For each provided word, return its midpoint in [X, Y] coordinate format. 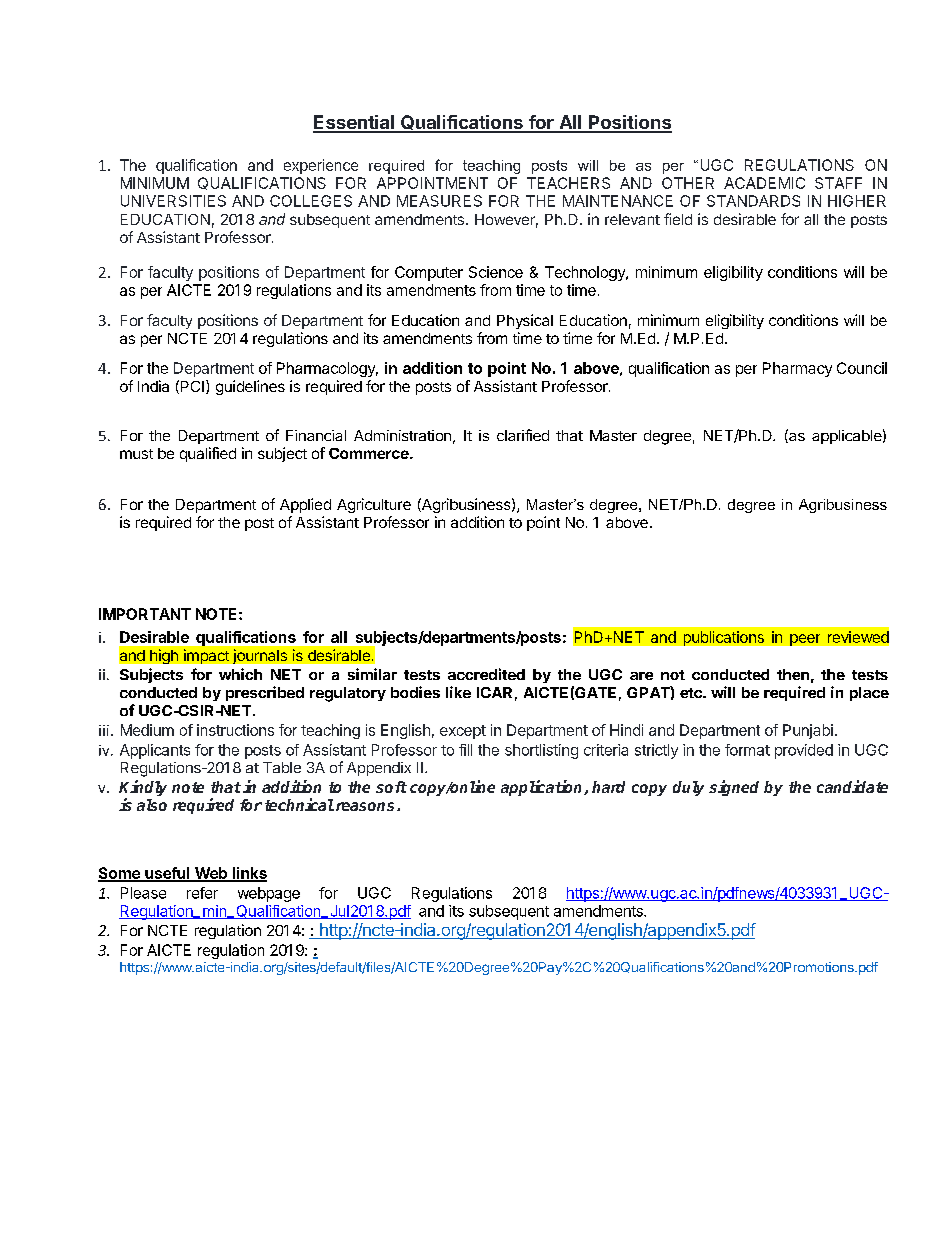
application [543, 788]
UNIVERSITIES [173, 201]
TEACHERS [568, 183]
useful [167, 874]
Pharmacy [797, 369]
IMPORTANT [145, 614]
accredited [486, 674]
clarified [523, 435]
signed [734, 788]
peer [805, 640]
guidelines [250, 387]
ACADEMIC [764, 183]
